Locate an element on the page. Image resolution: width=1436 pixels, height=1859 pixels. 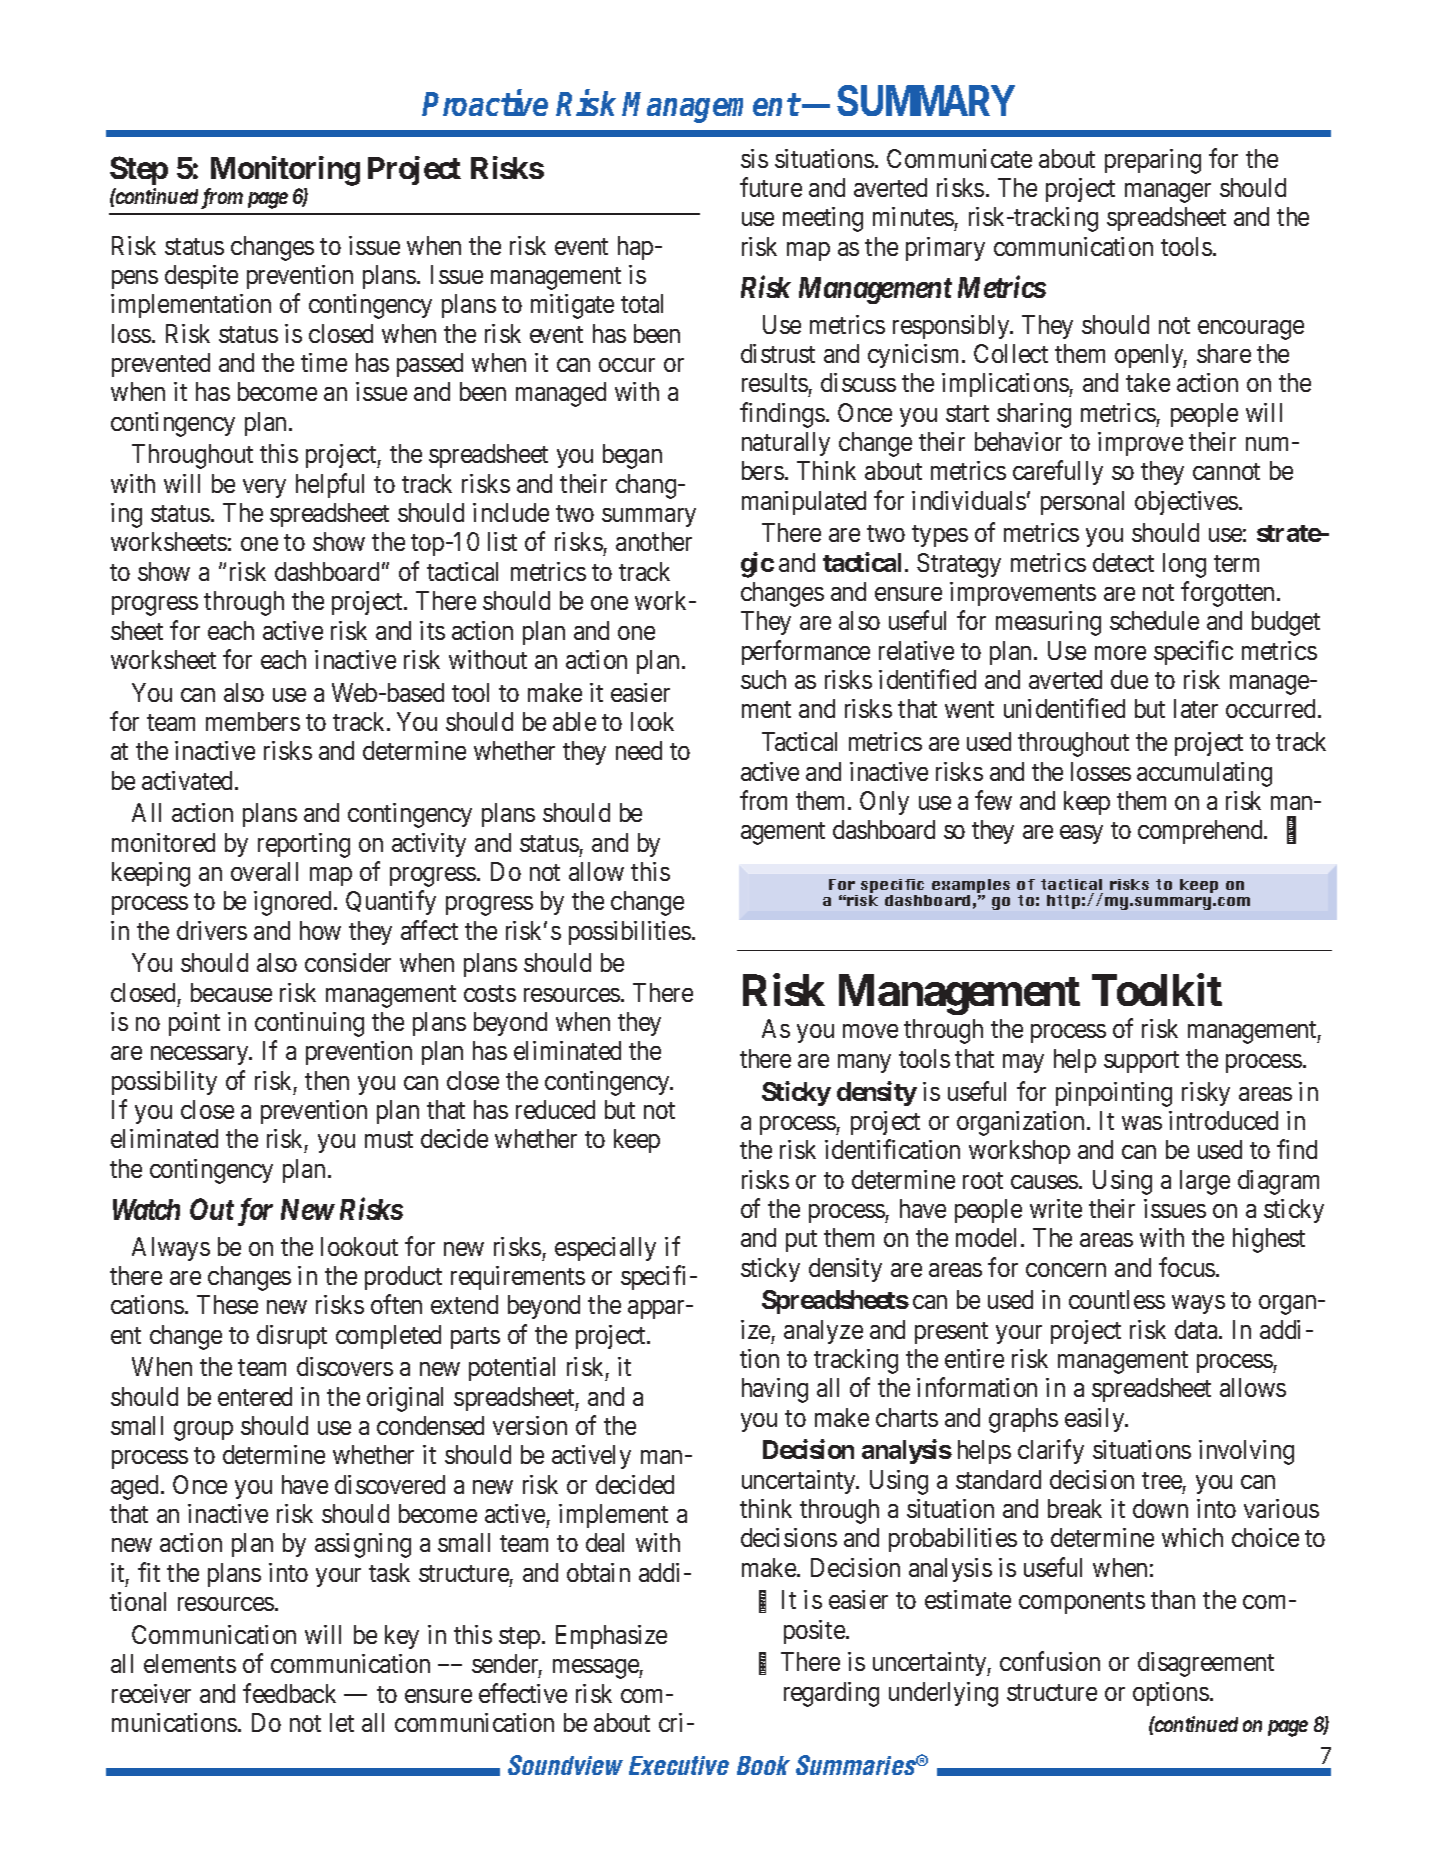
time is located at coordinates (324, 362).
